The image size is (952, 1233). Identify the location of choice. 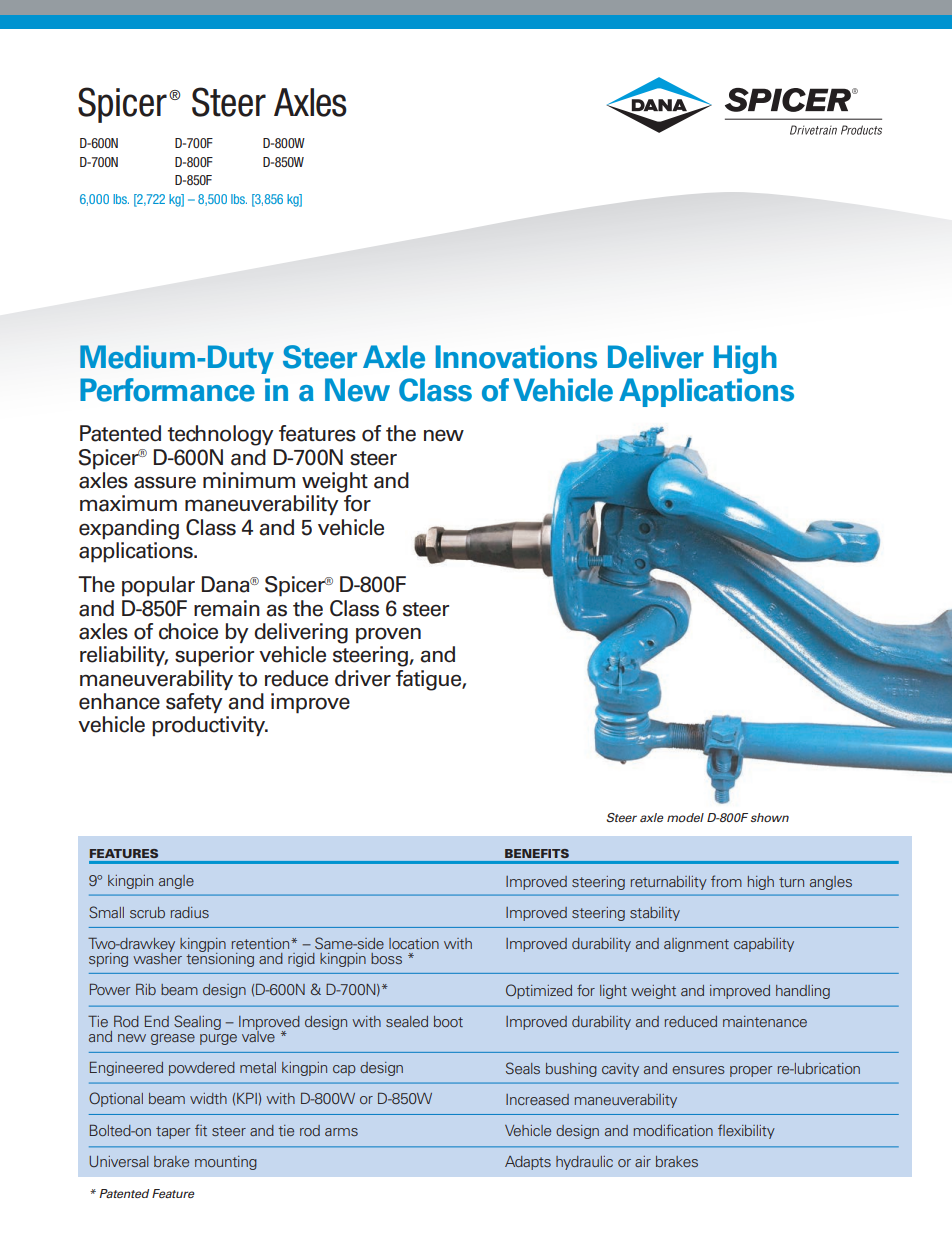
(188, 631).
